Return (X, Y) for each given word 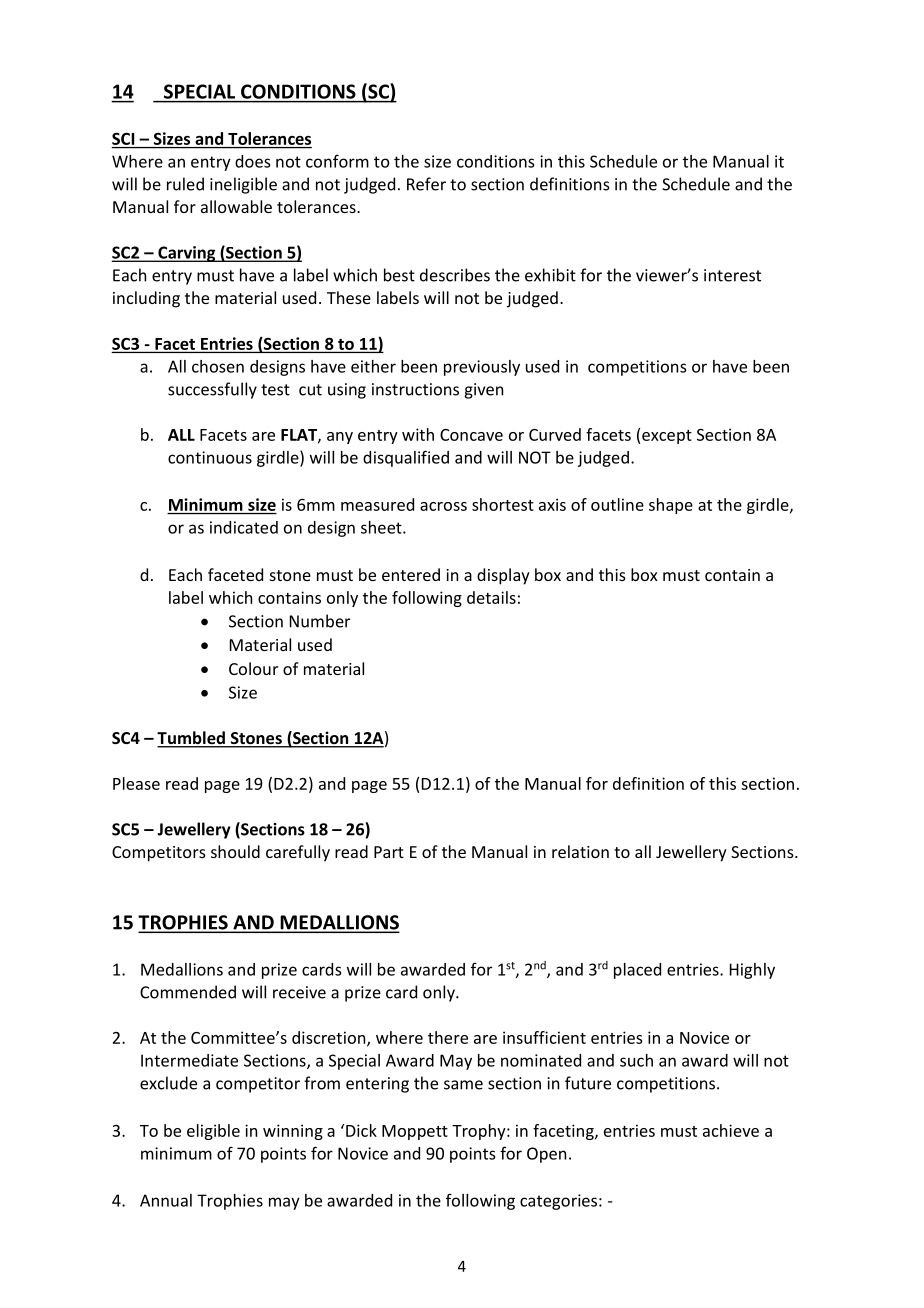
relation (580, 851)
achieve (731, 1130)
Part (389, 852)
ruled (185, 184)
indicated (244, 527)
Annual (166, 1200)
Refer (426, 184)
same (463, 1085)
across (443, 506)
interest (732, 275)
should (235, 851)
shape (671, 506)
